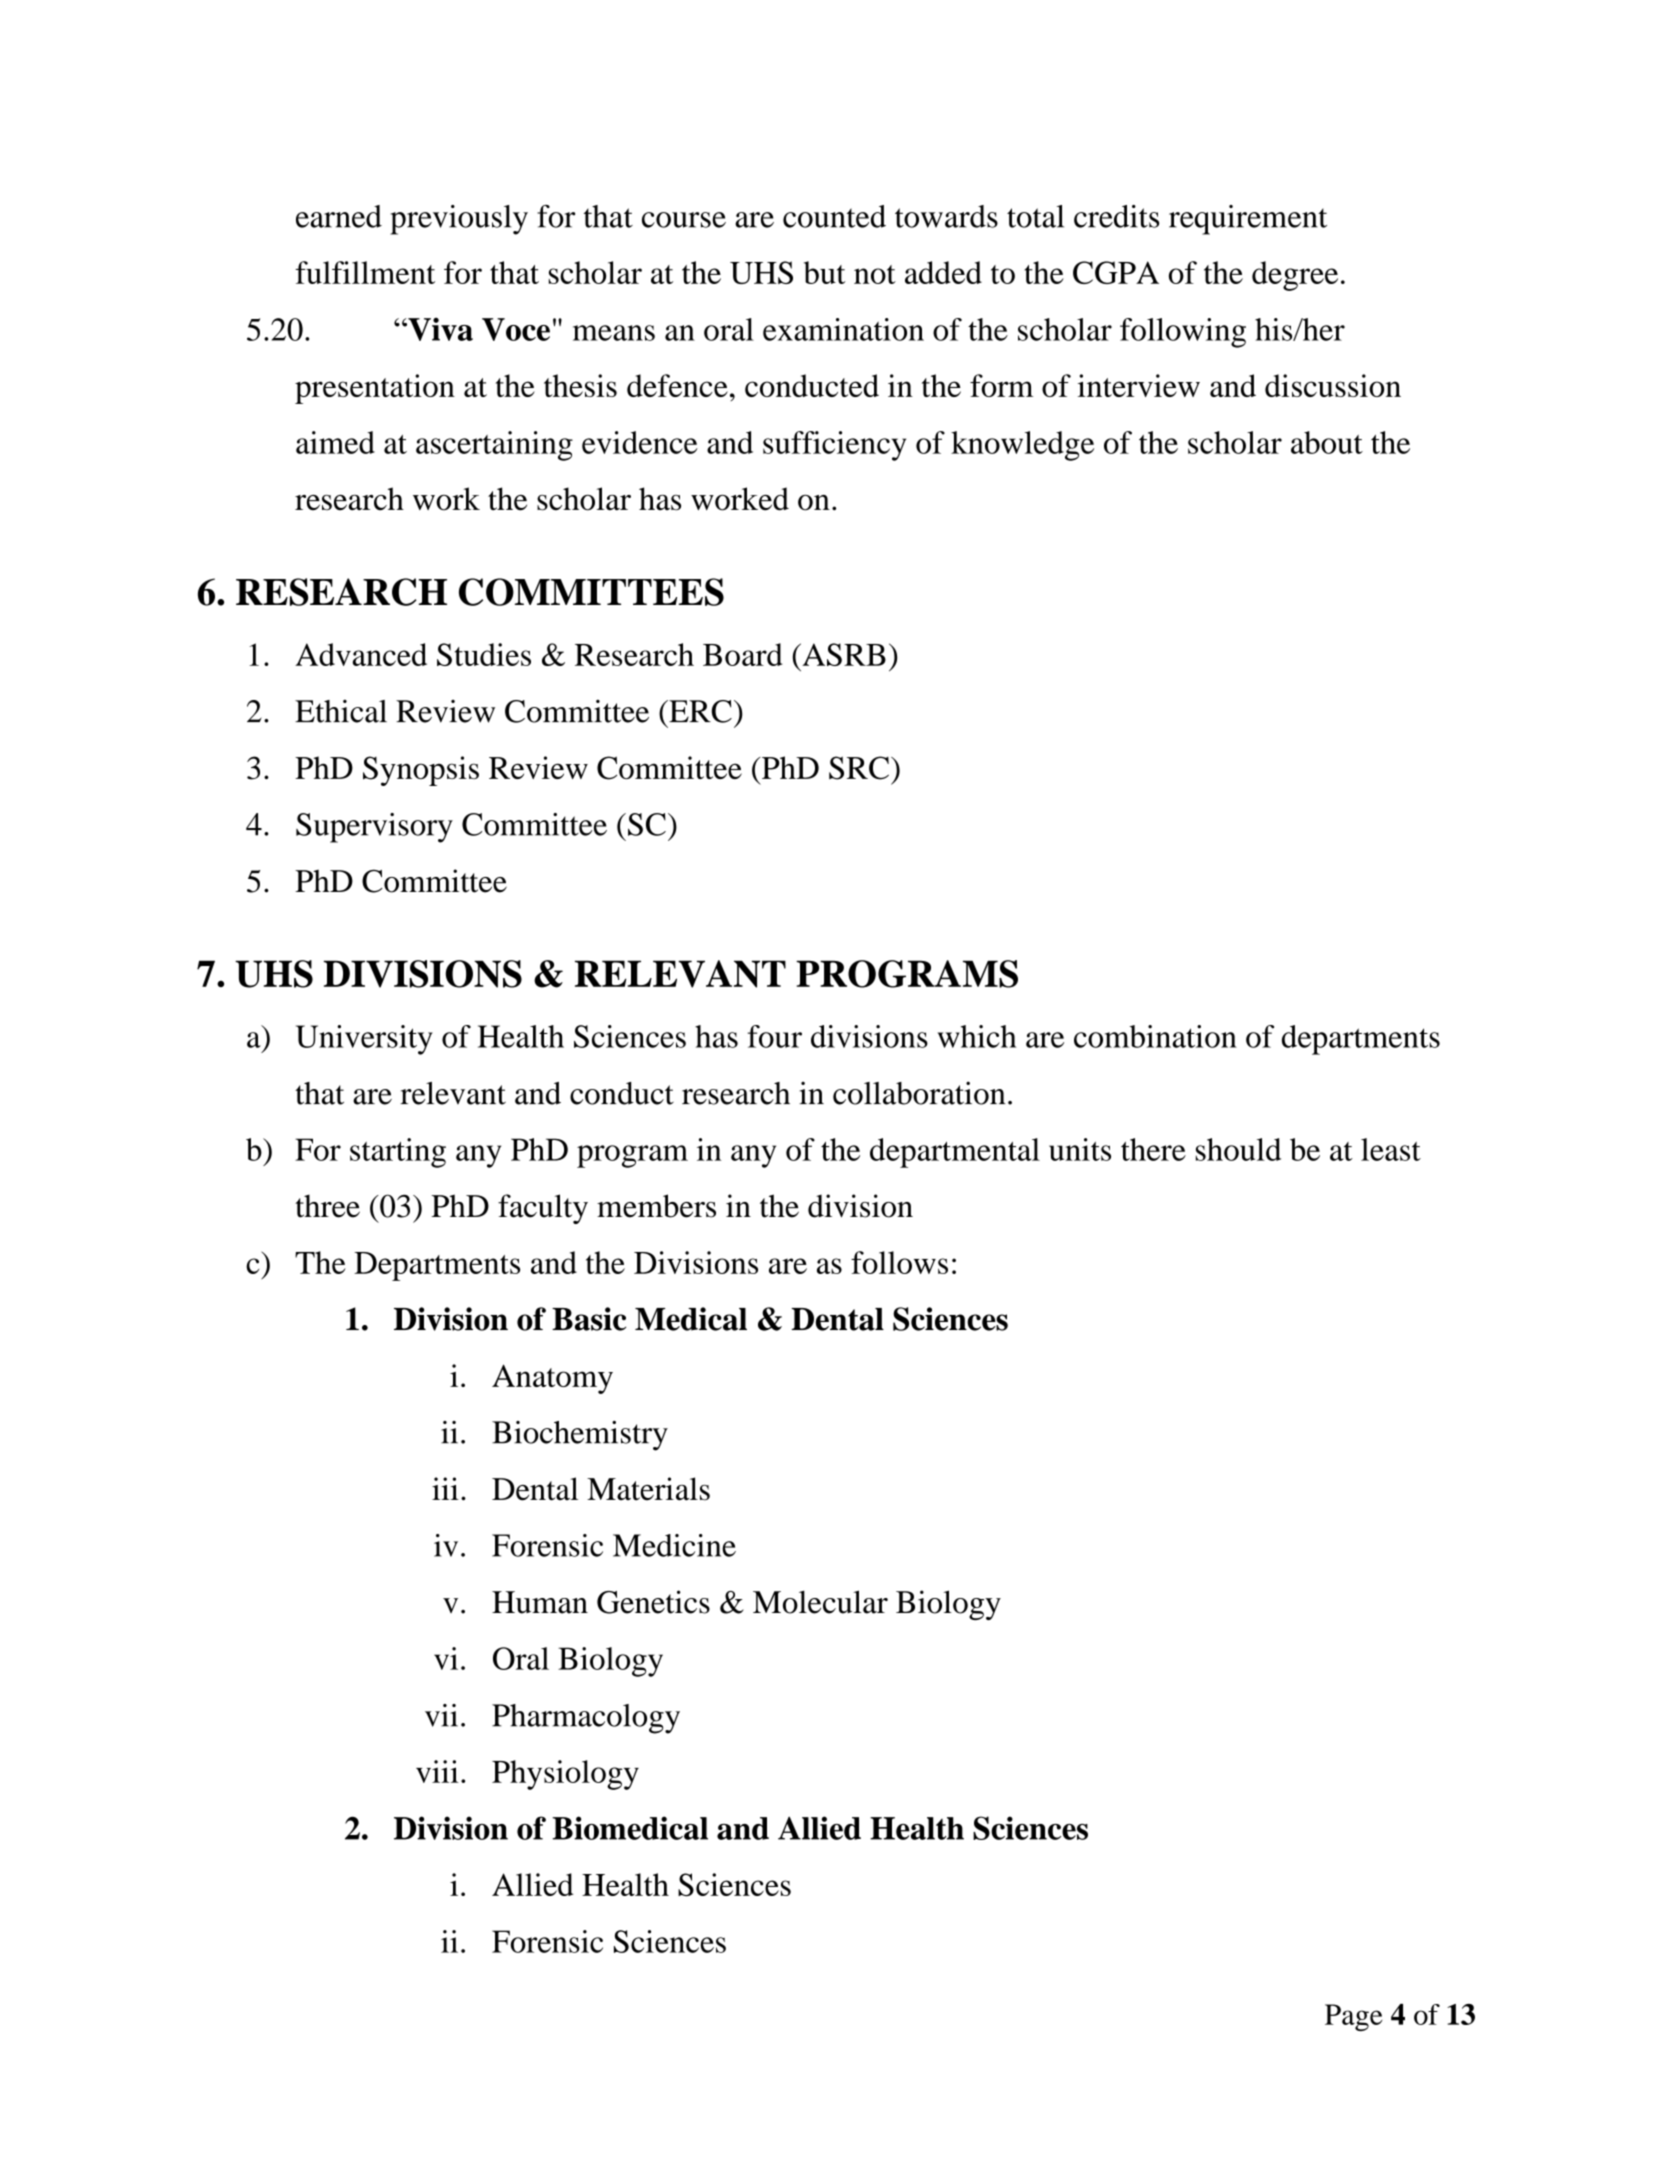 The height and width of the document is (2164, 1672). What do you see at coordinates (1295, 276) in the document?
I see `degree` at bounding box center [1295, 276].
